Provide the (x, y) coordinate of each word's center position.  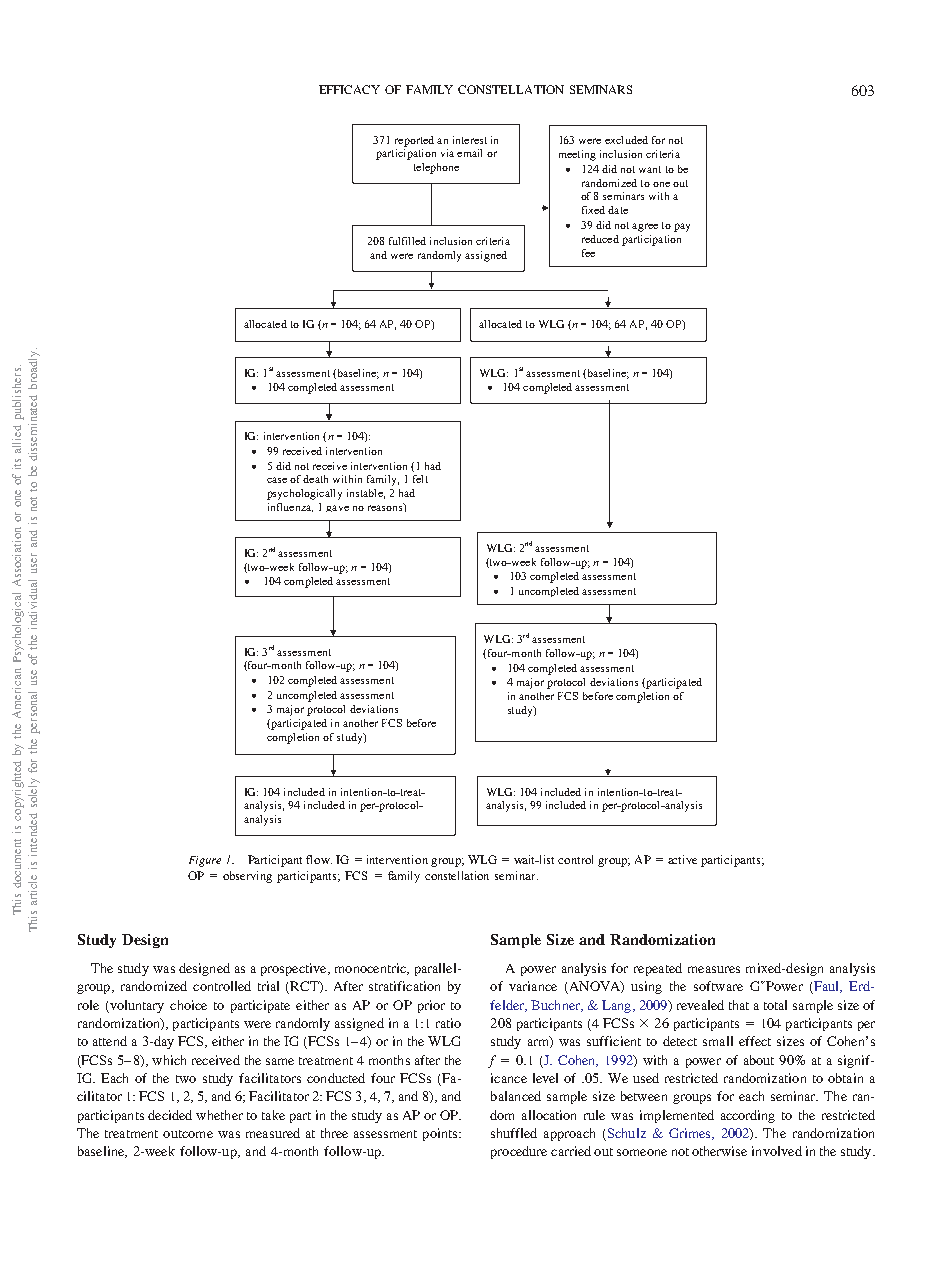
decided (170, 1115)
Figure (205, 861)
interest (470, 140)
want (650, 169)
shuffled (514, 1133)
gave (337, 508)
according (748, 1116)
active (682, 859)
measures (714, 969)
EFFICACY (349, 89)
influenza (290, 507)
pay (682, 227)
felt (420, 479)
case (277, 480)
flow (319, 859)
